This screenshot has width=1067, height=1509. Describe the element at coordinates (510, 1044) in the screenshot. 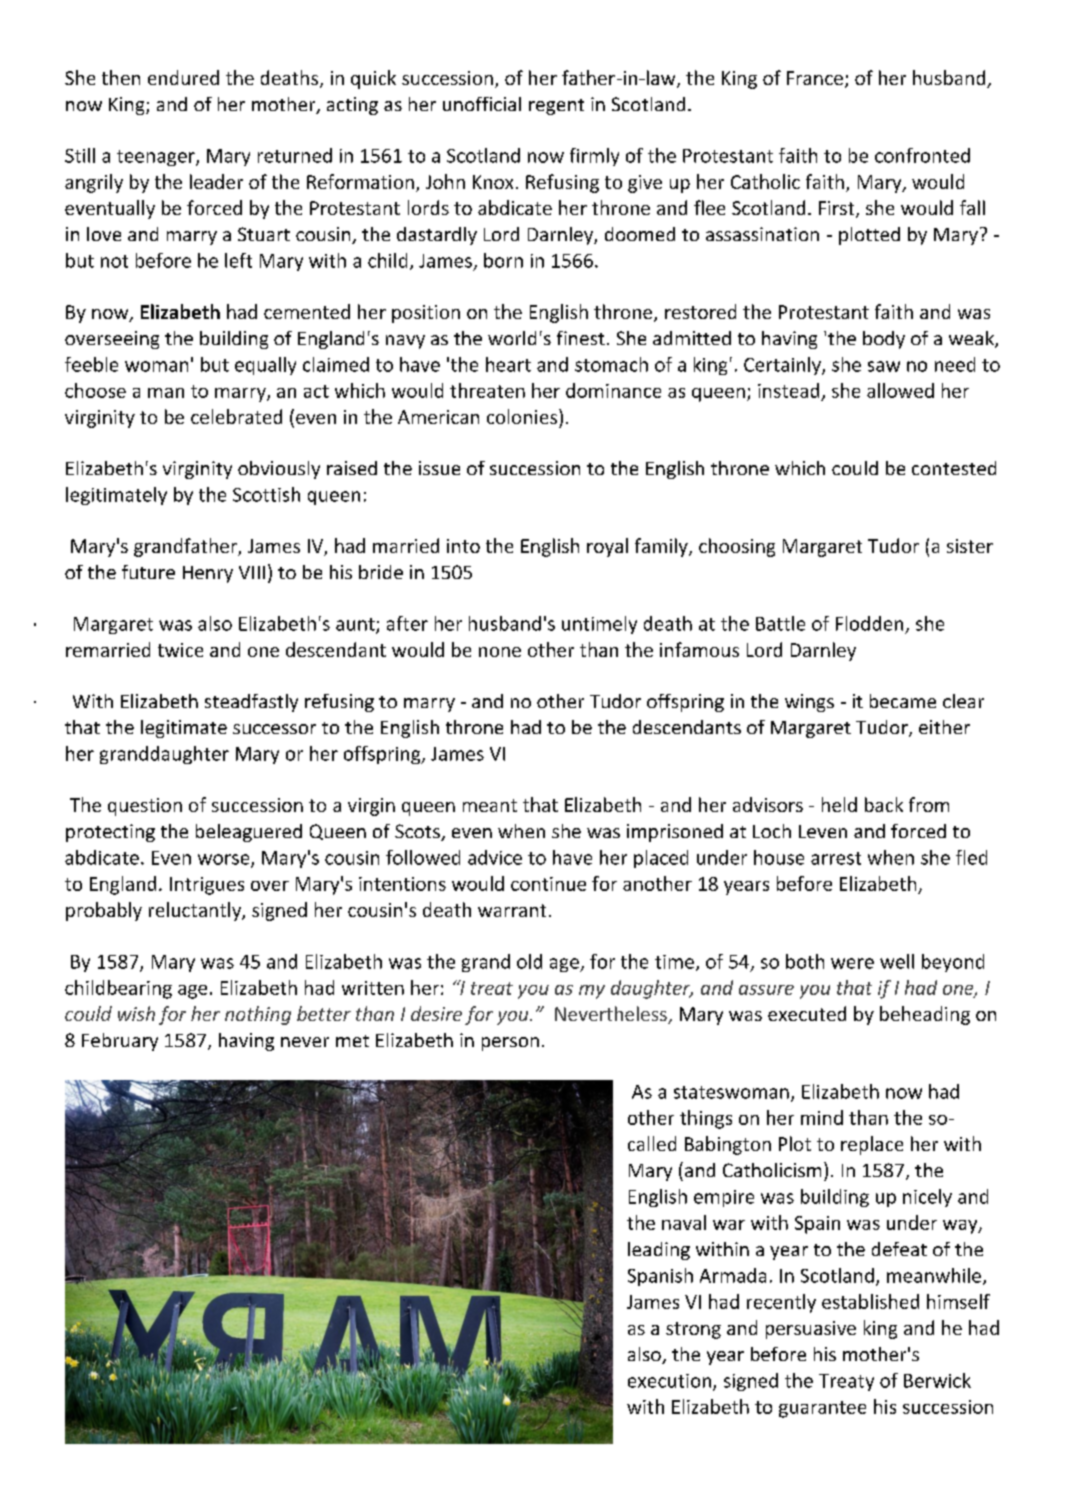

I see `person` at that location.
